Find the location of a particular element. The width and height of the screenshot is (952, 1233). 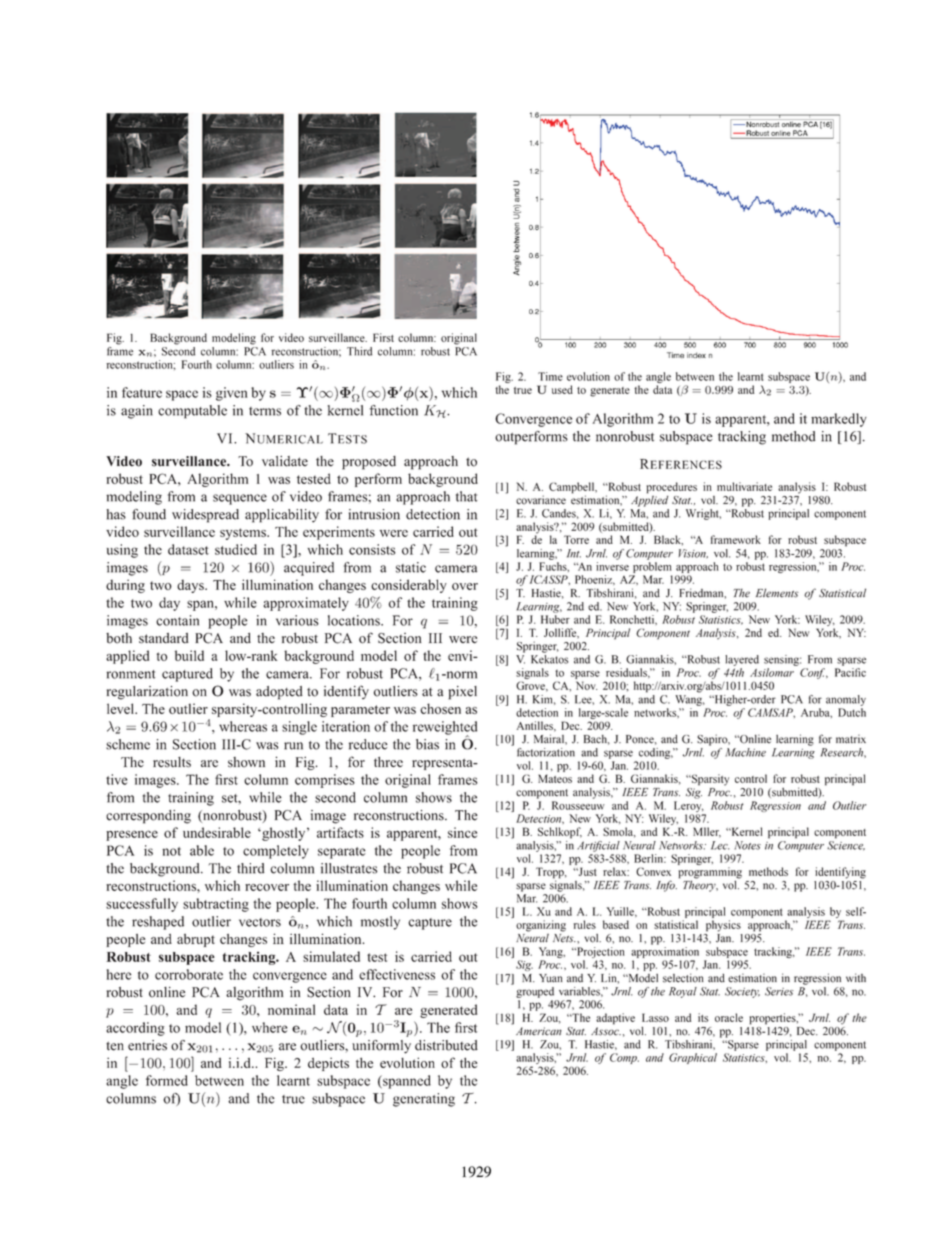

Time is located at coordinates (550, 376).
